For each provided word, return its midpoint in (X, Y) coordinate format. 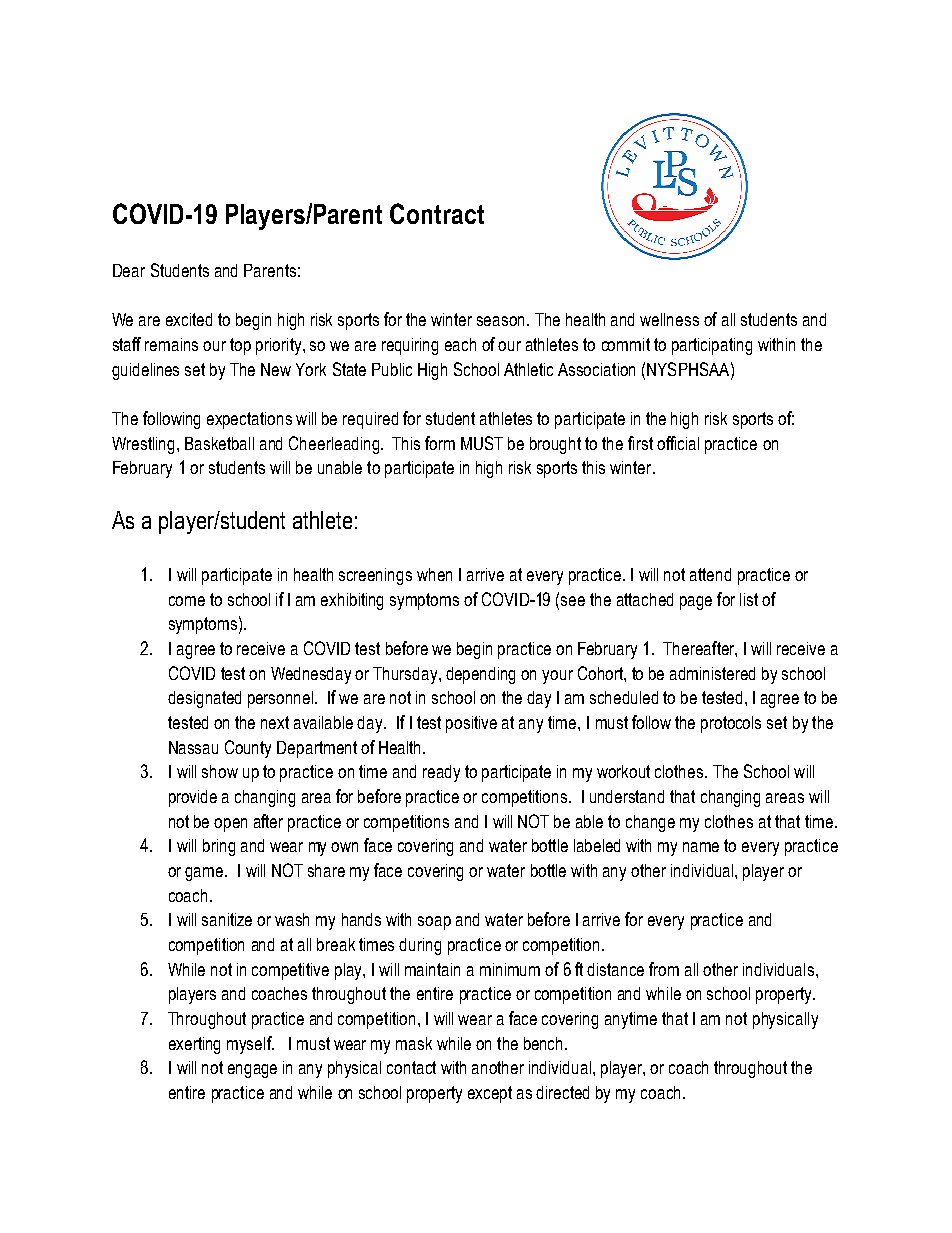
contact (411, 1067)
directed (562, 1092)
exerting (194, 1045)
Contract (437, 213)
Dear (129, 270)
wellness (669, 319)
